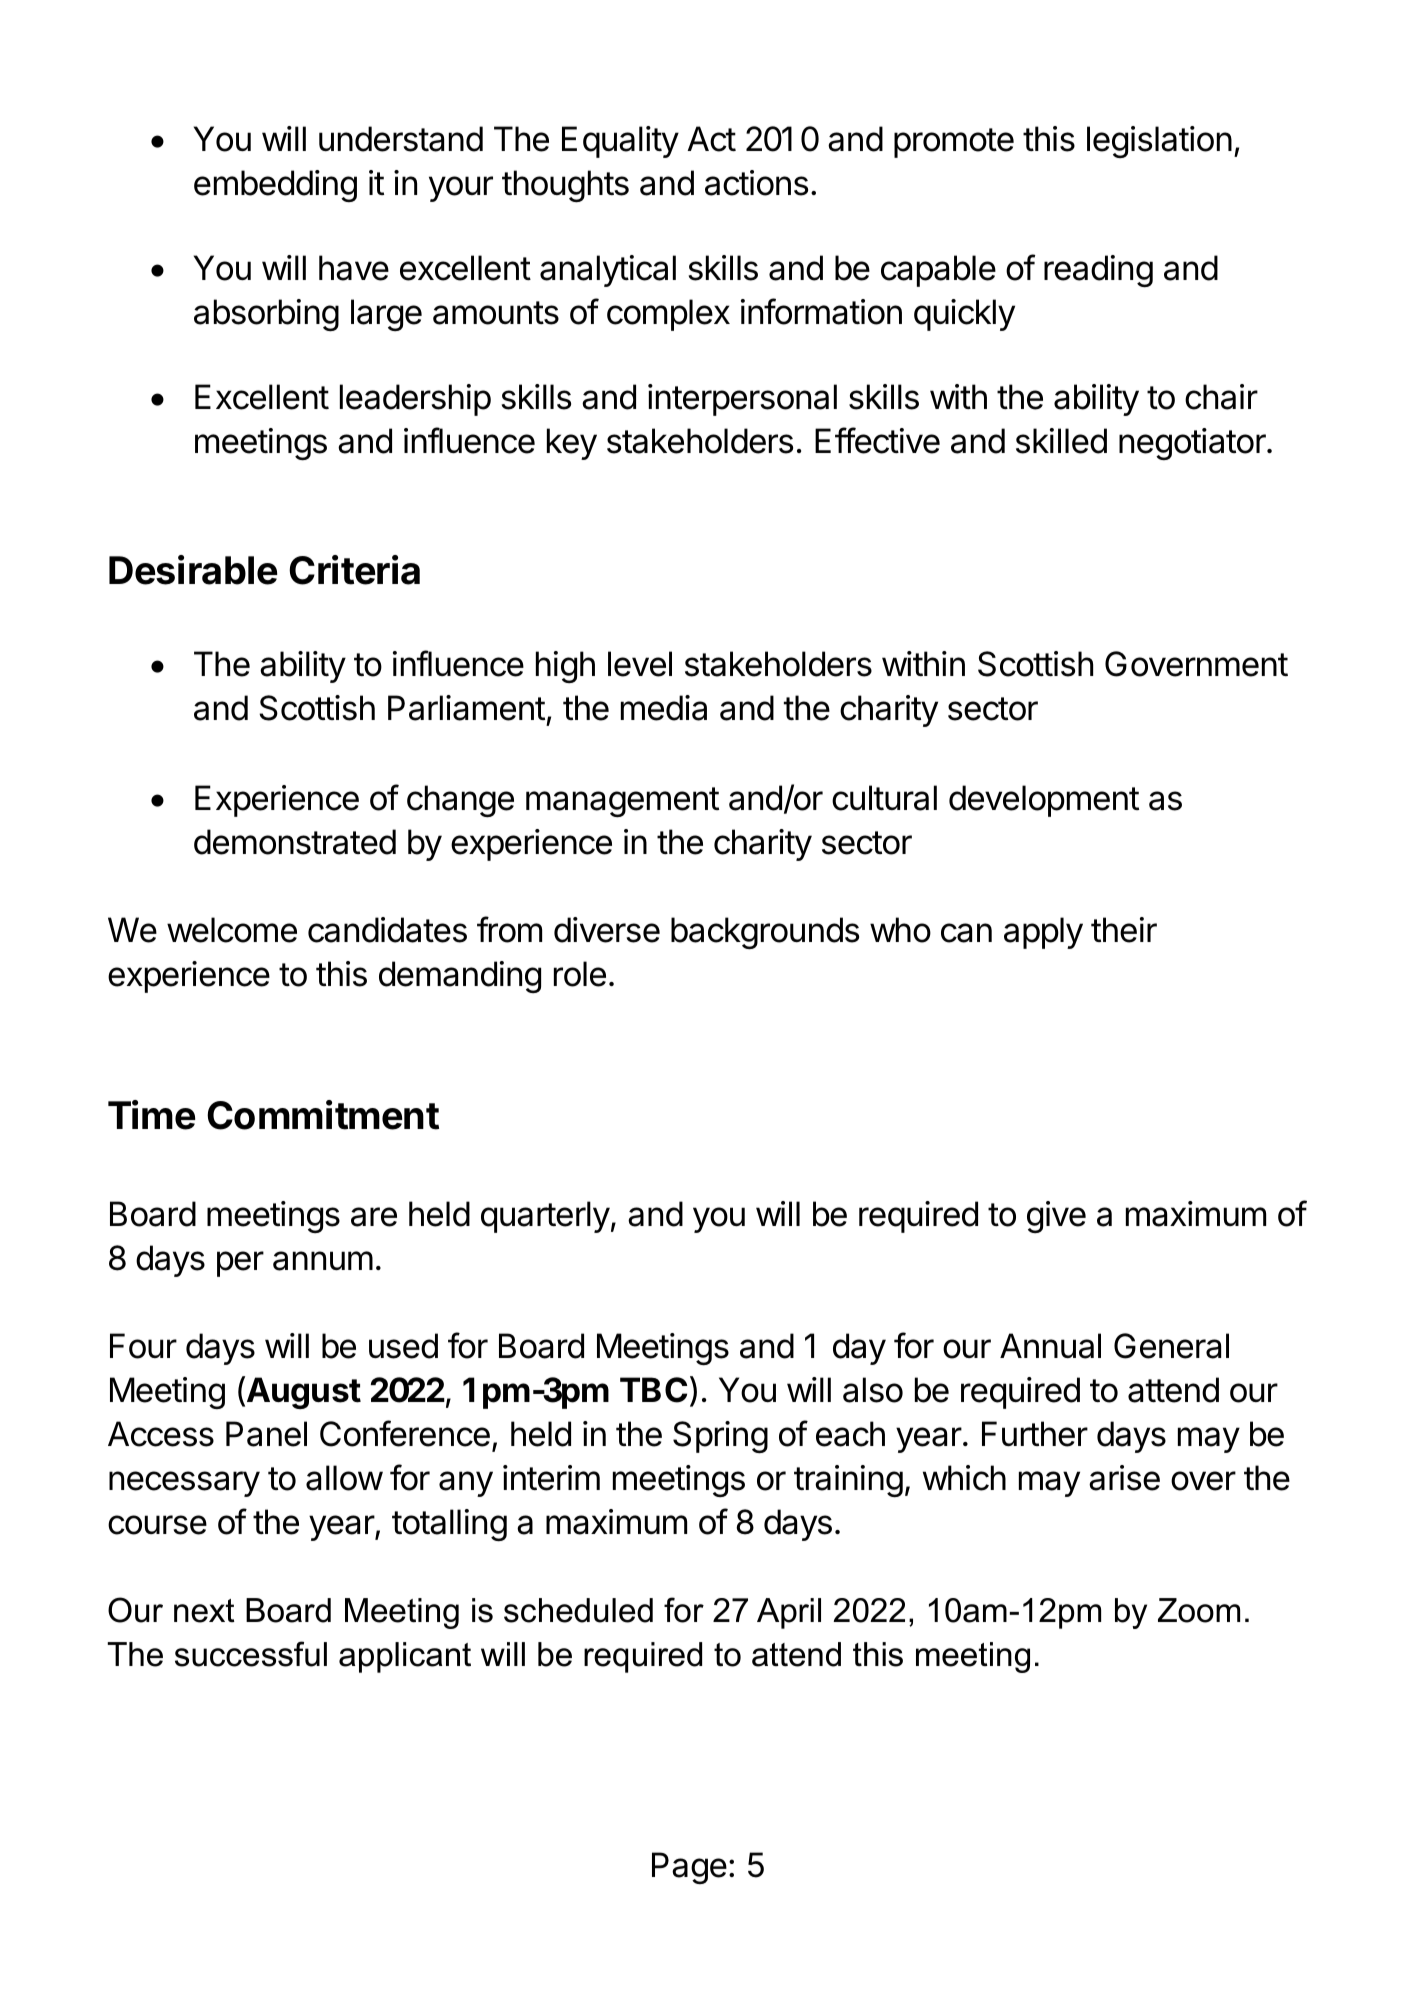  I want to click on annum, so click(323, 1261).
